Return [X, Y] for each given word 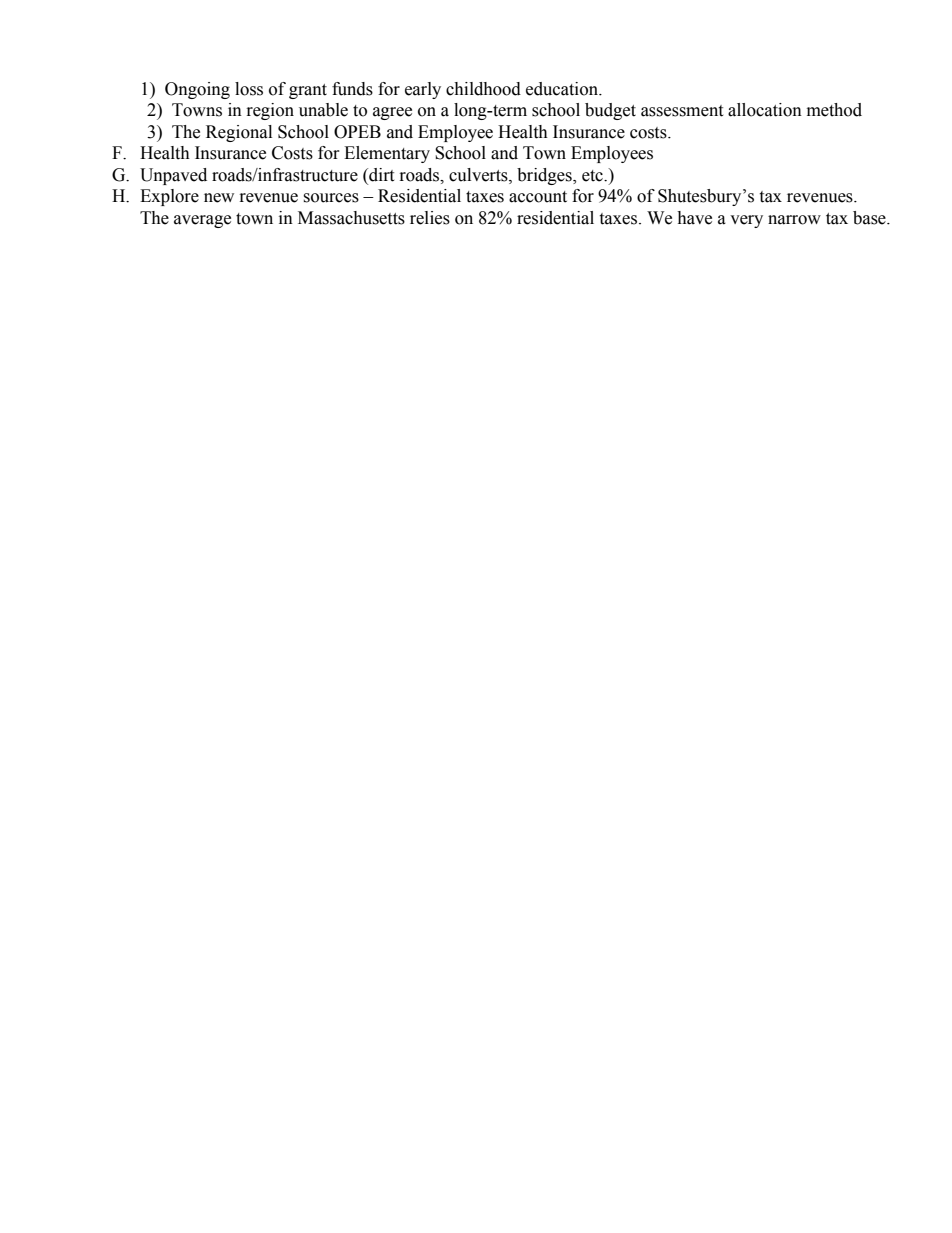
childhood [483, 89]
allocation [765, 110]
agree [392, 113]
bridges [545, 176]
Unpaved [173, 176]
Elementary [387, 154]
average [202, 221]
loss [249, 89]
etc [593, 176]
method [834, 110]
